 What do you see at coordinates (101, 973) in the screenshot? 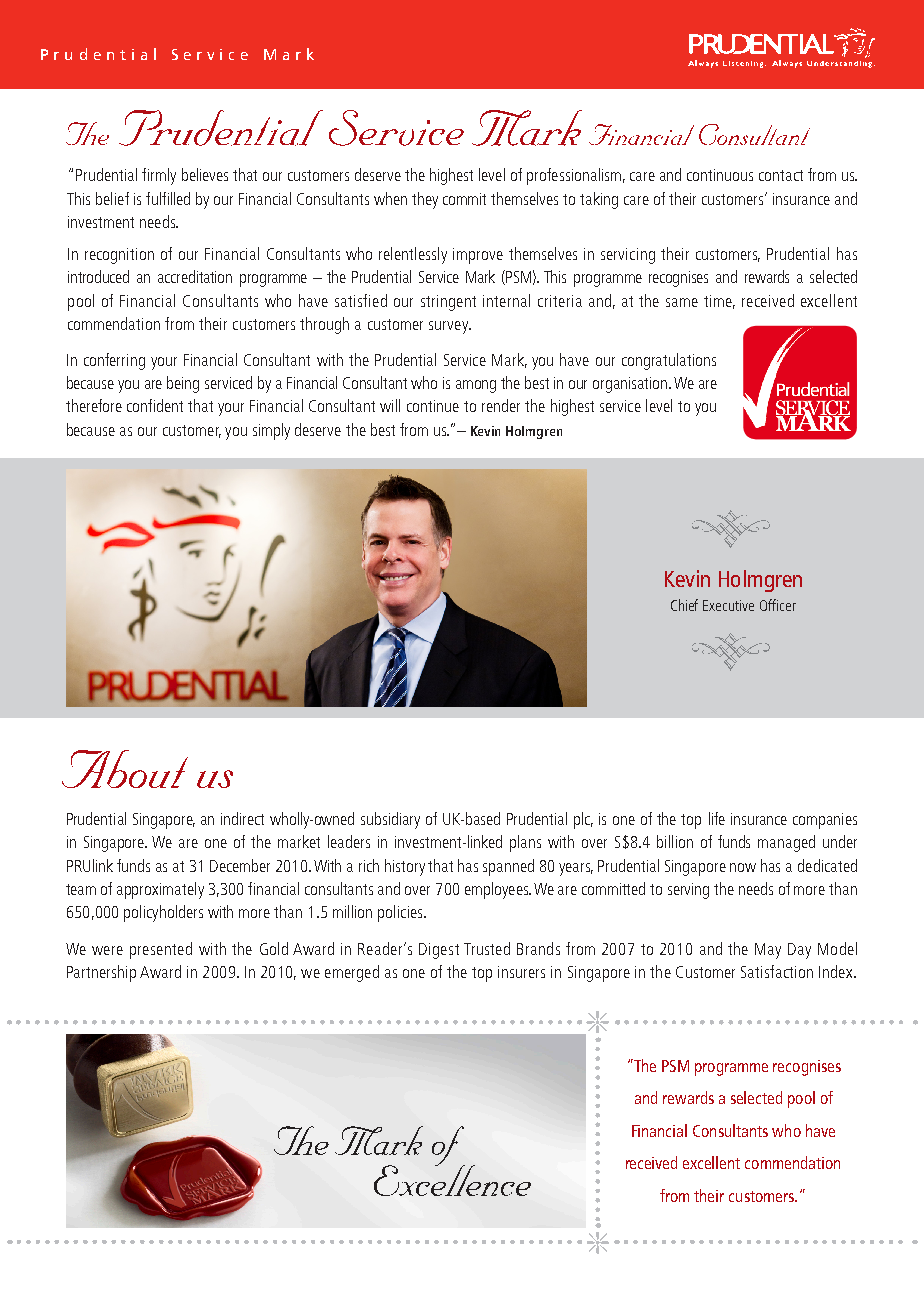
I see `Partnership` at bounding box center [101, 973].
